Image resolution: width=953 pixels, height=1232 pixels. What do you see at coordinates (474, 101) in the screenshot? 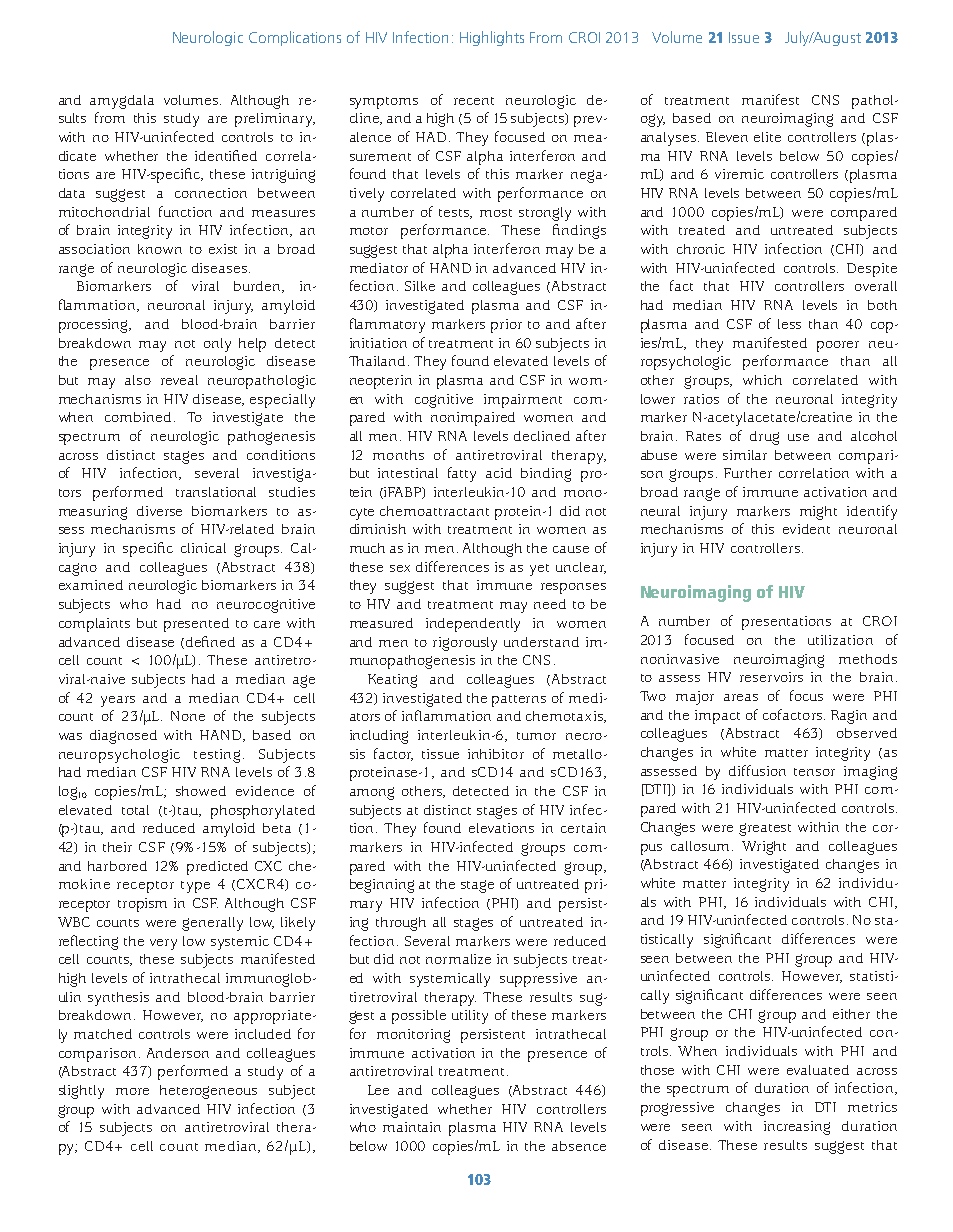
I see `recent` at bounding box center [474, 101].
